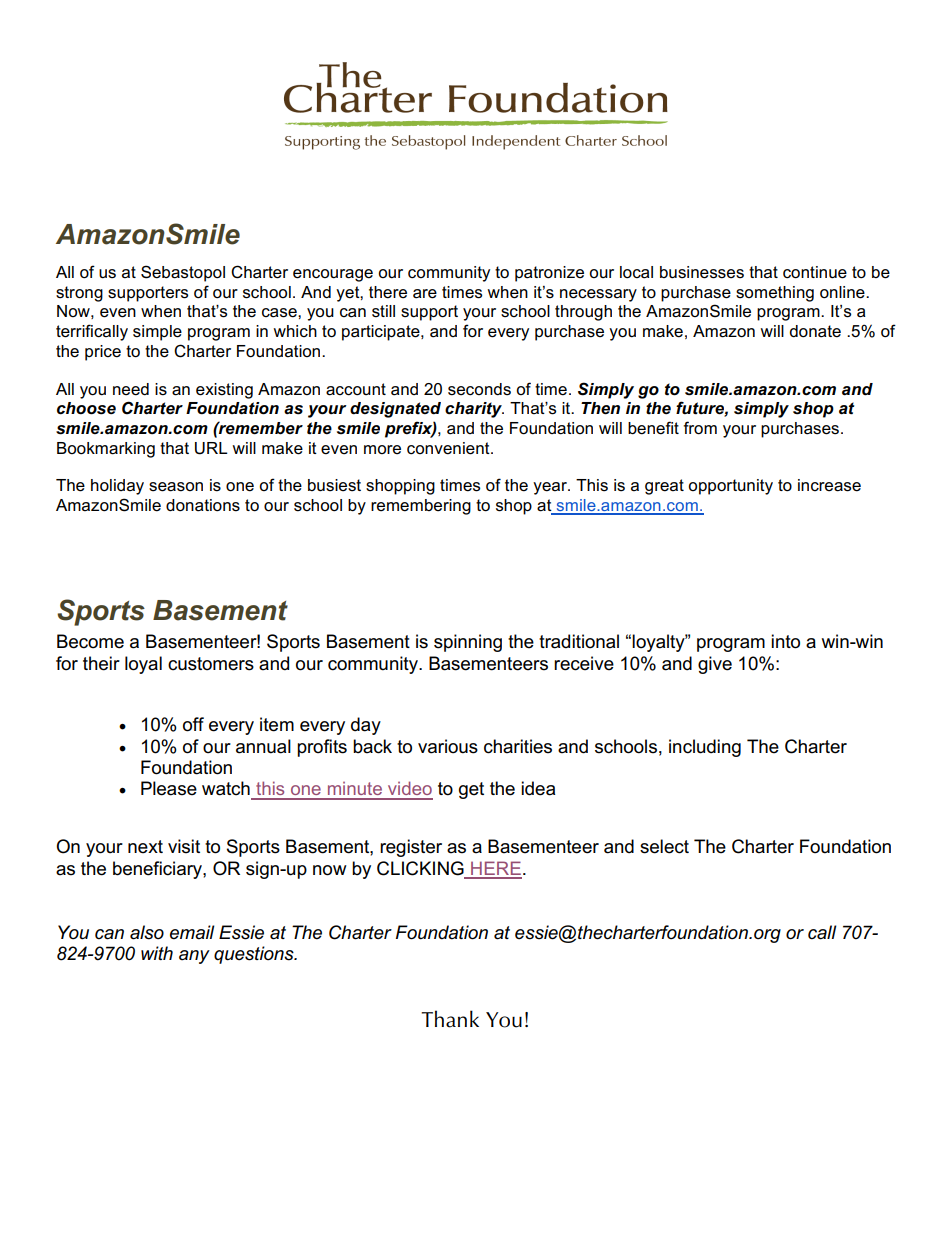 This screenshot has width=952, height=1233. I want to click on into, so click(785, 641).
